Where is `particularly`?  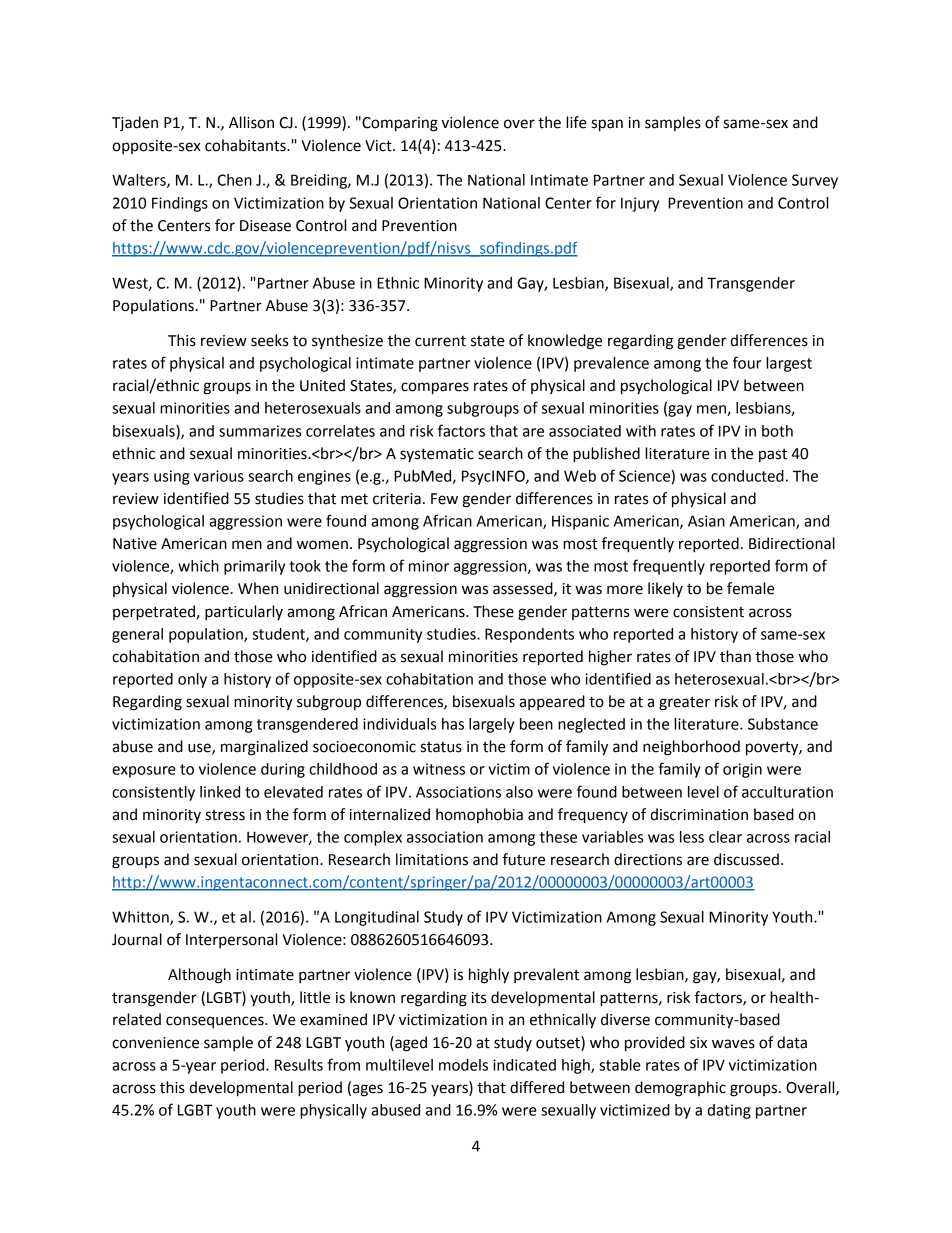
particularly is located at coordinates (244, 613).
